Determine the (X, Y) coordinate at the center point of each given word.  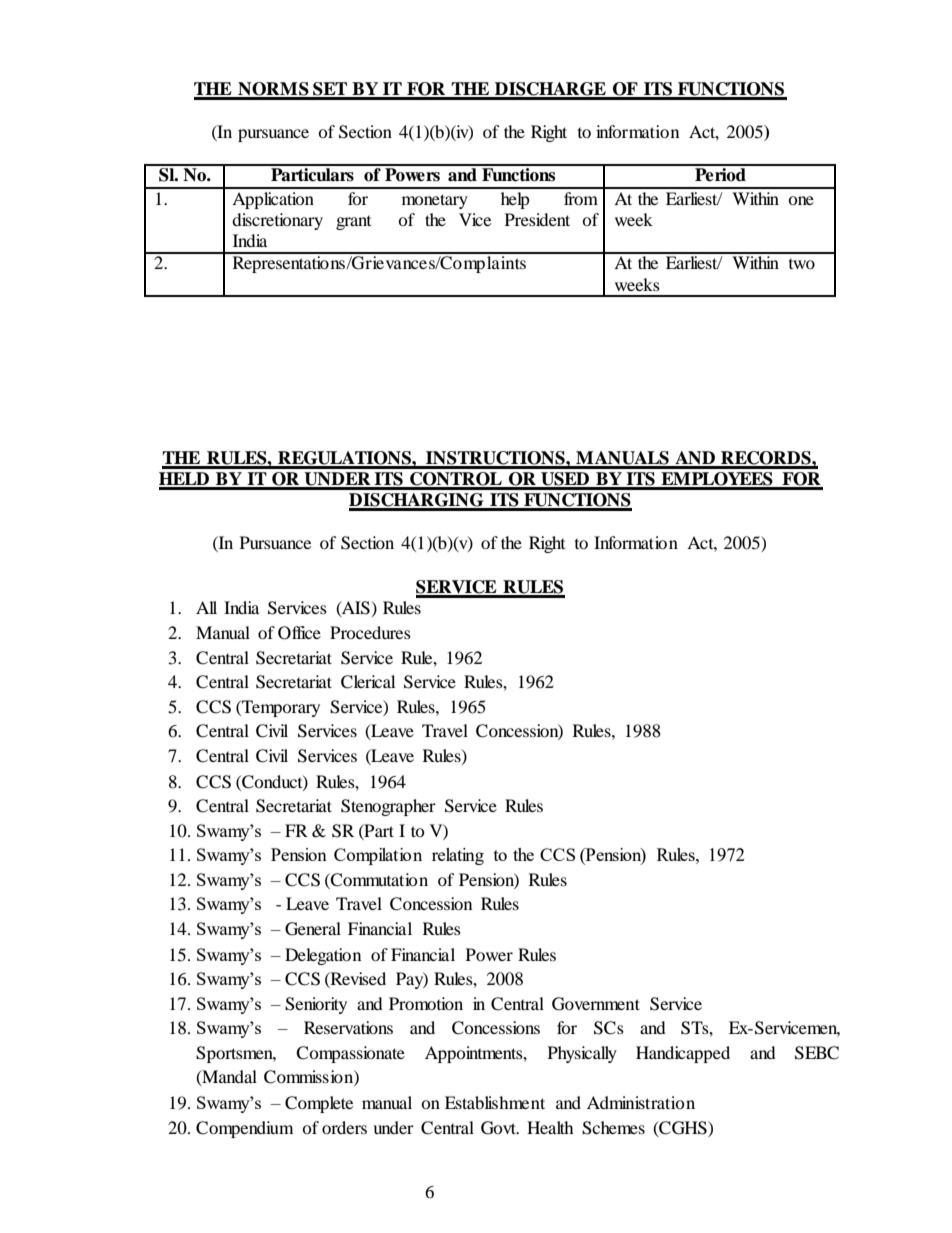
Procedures (370, 632)
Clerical (368, 682)
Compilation (378, 856)
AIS (355, 608)
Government (596, 1004)
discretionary (277, 221)
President (537, 219)
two (802, 264)
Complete (319, 1104)
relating (458, 856)
